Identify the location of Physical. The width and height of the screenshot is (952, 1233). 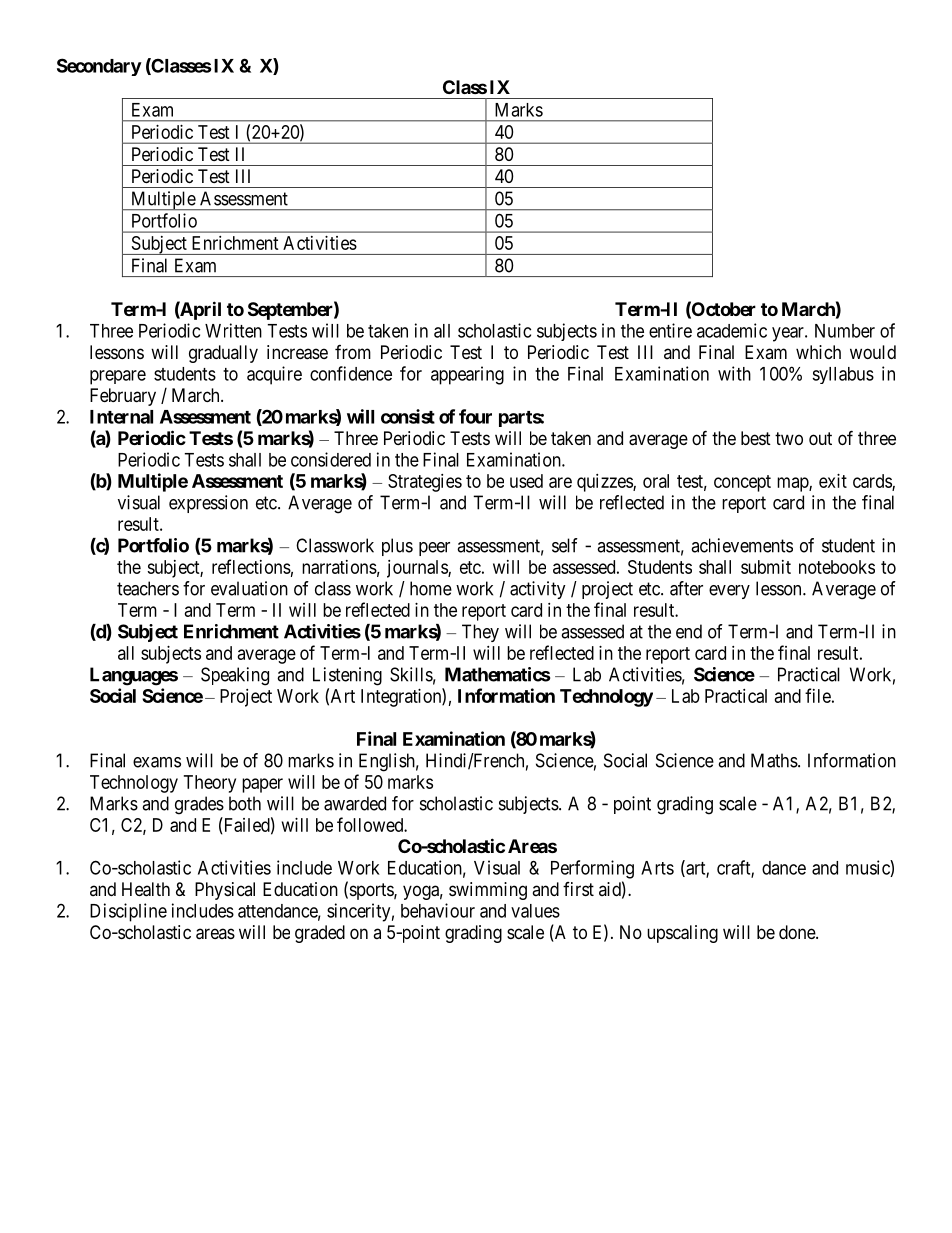
(225, 891).
